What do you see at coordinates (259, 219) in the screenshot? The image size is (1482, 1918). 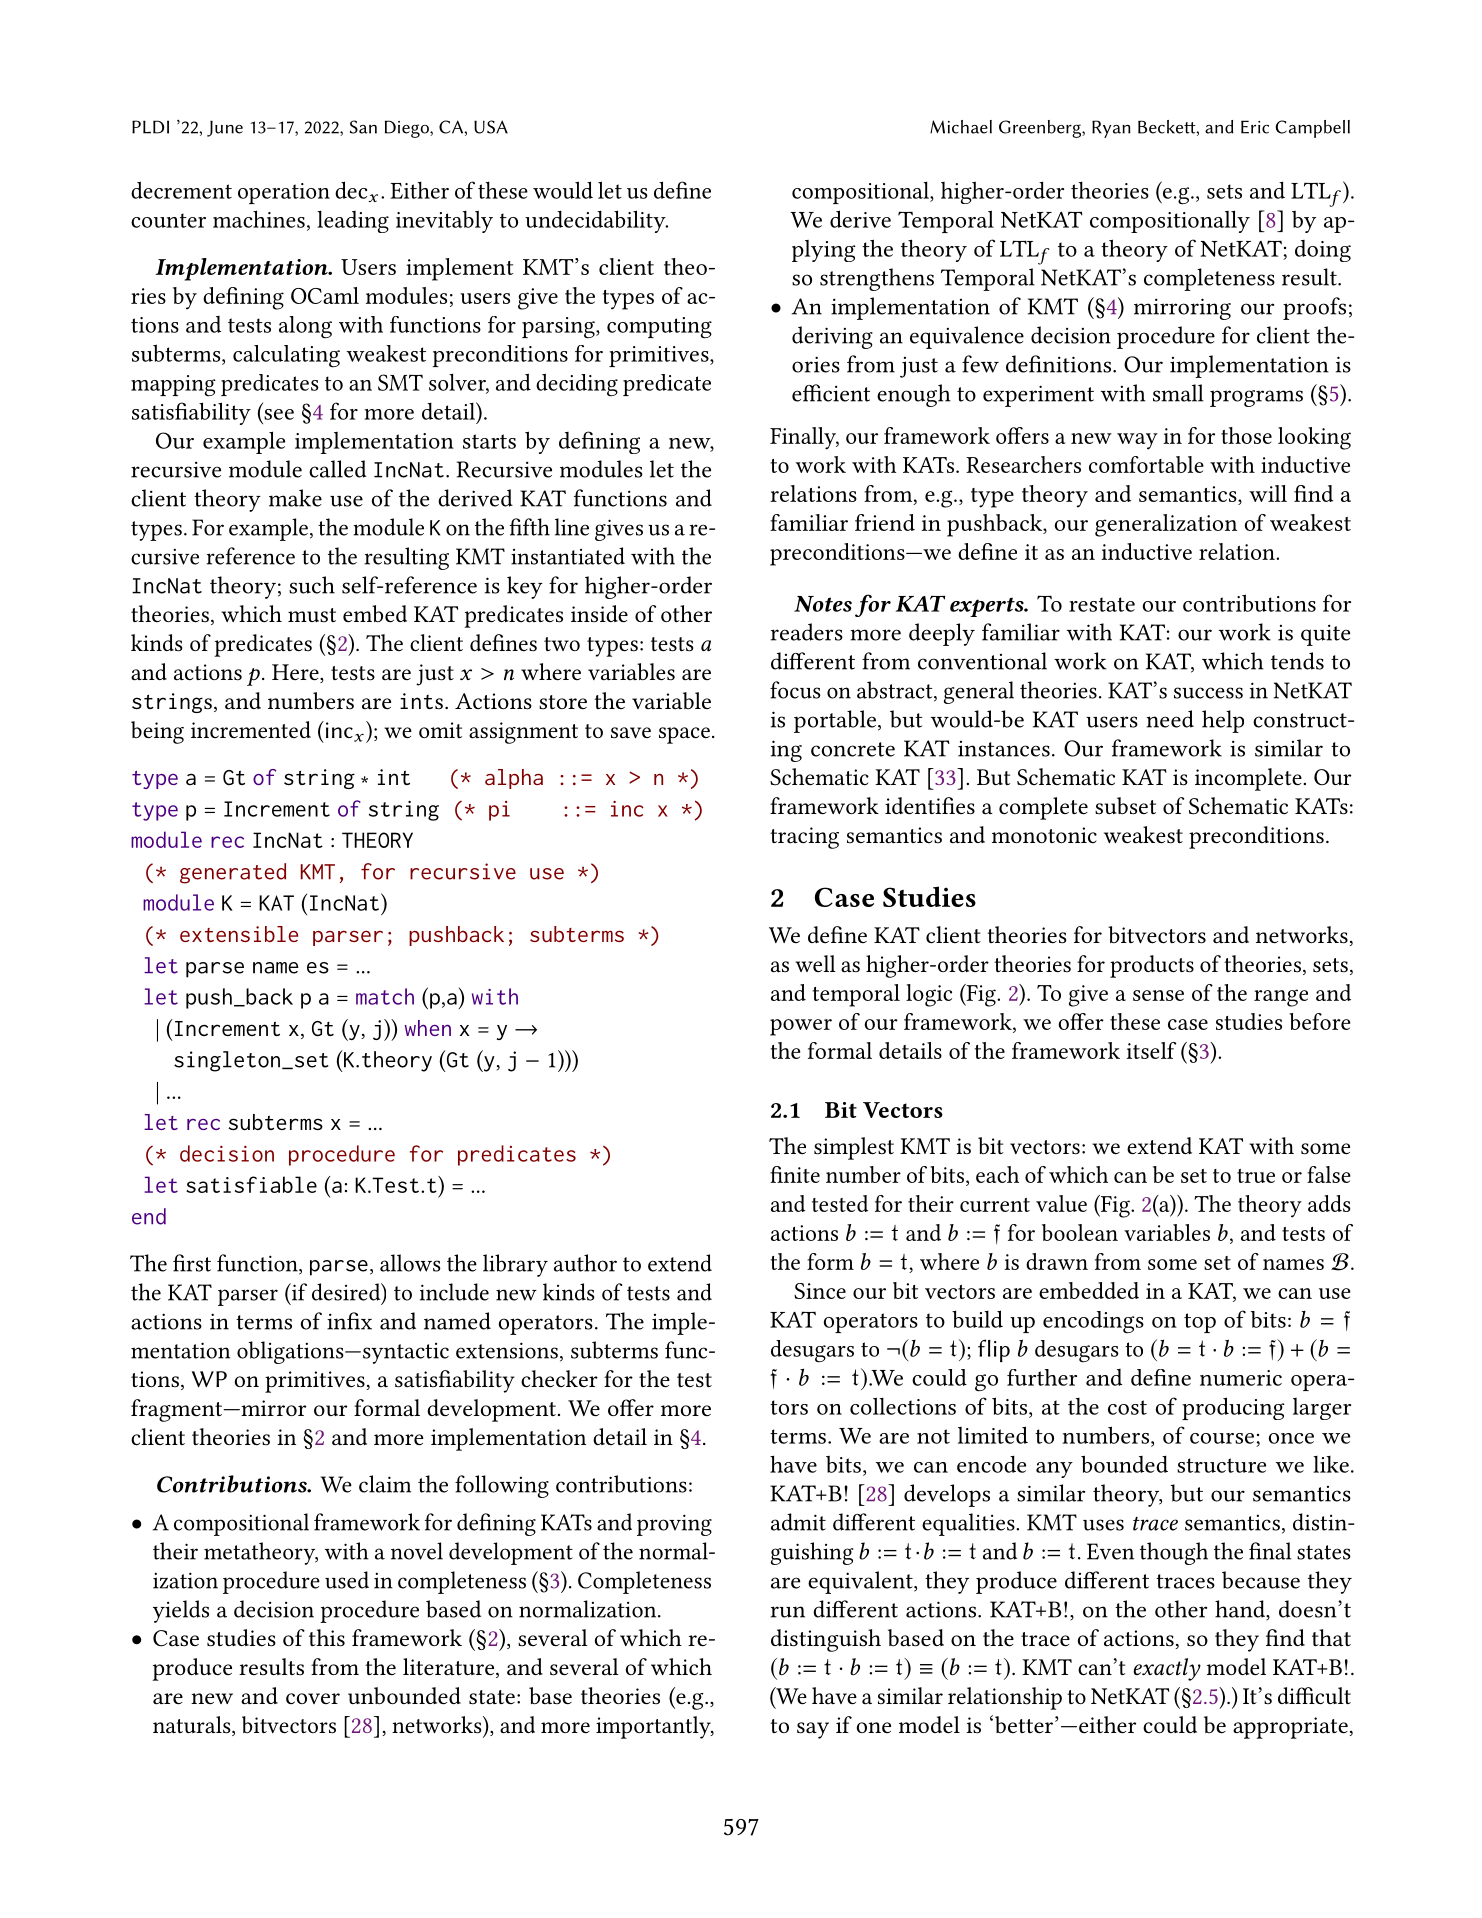 I see `machines` at bounding box center [259, 219].
